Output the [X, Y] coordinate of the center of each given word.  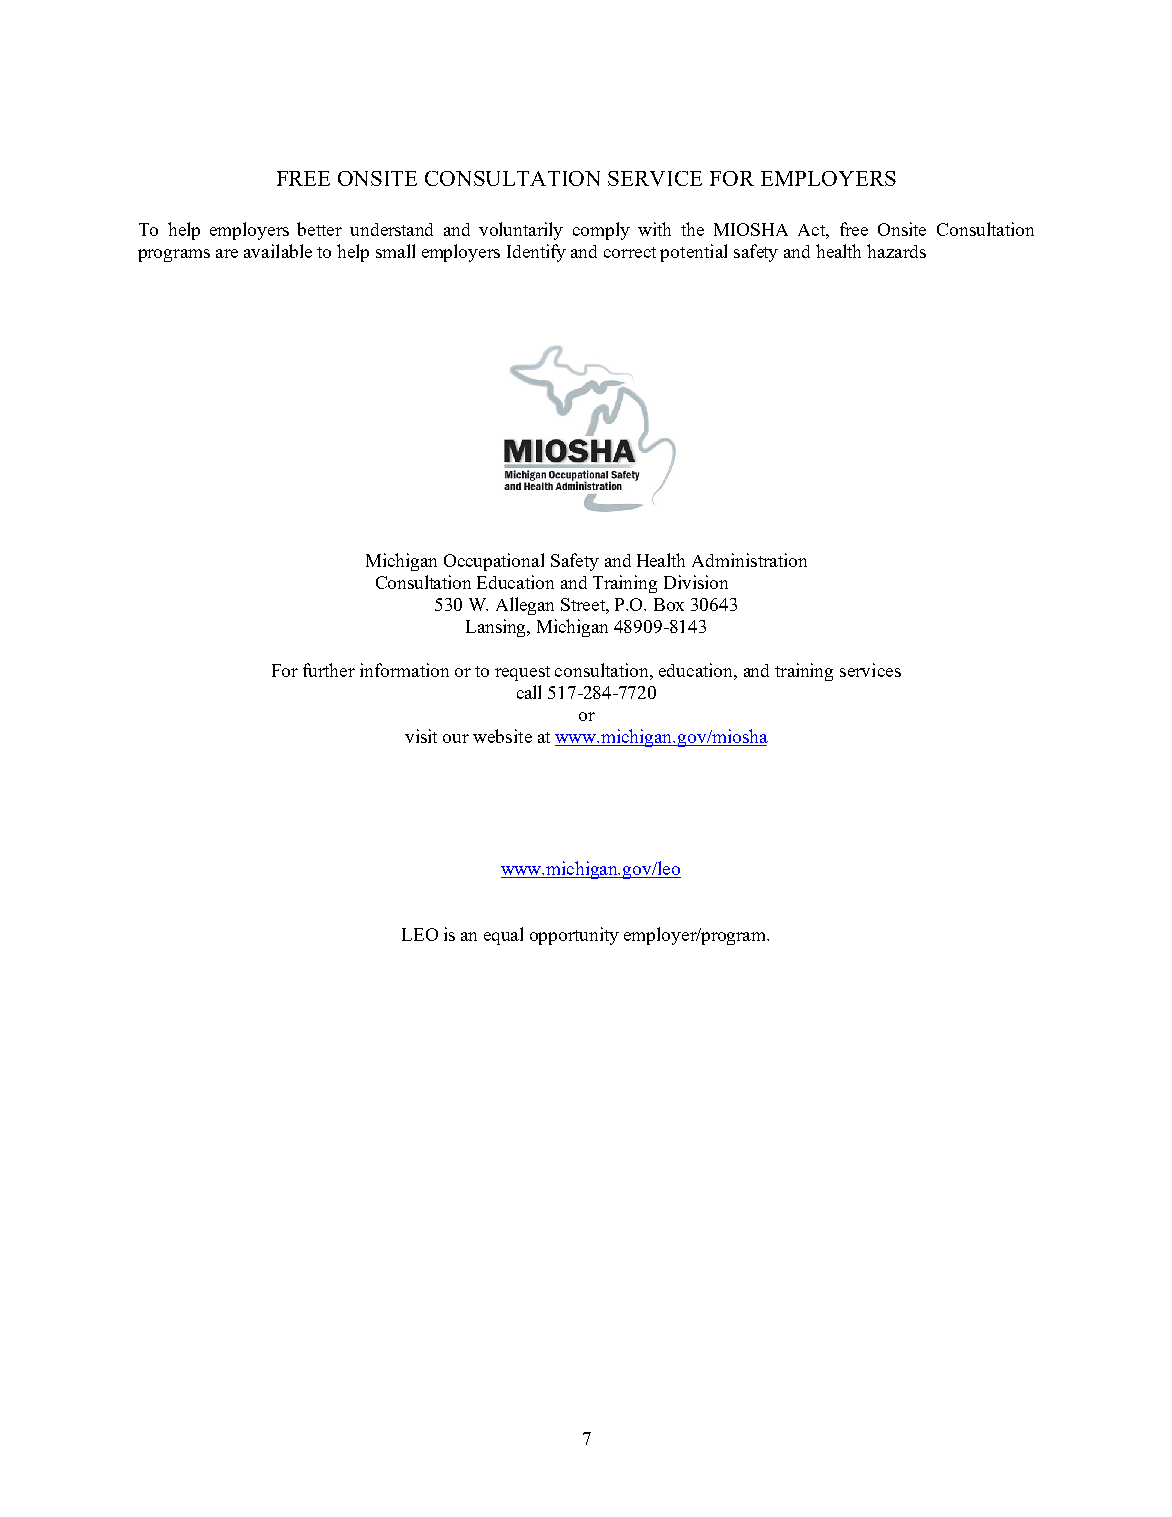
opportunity [574, 936]
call [529, 692]
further [329, 670]
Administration [749, 560]
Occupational [494, 562]
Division [696, 582]
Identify [536, 253]
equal [503, 936]
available [278, 251]
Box [669, 604]
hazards [896, 251]
